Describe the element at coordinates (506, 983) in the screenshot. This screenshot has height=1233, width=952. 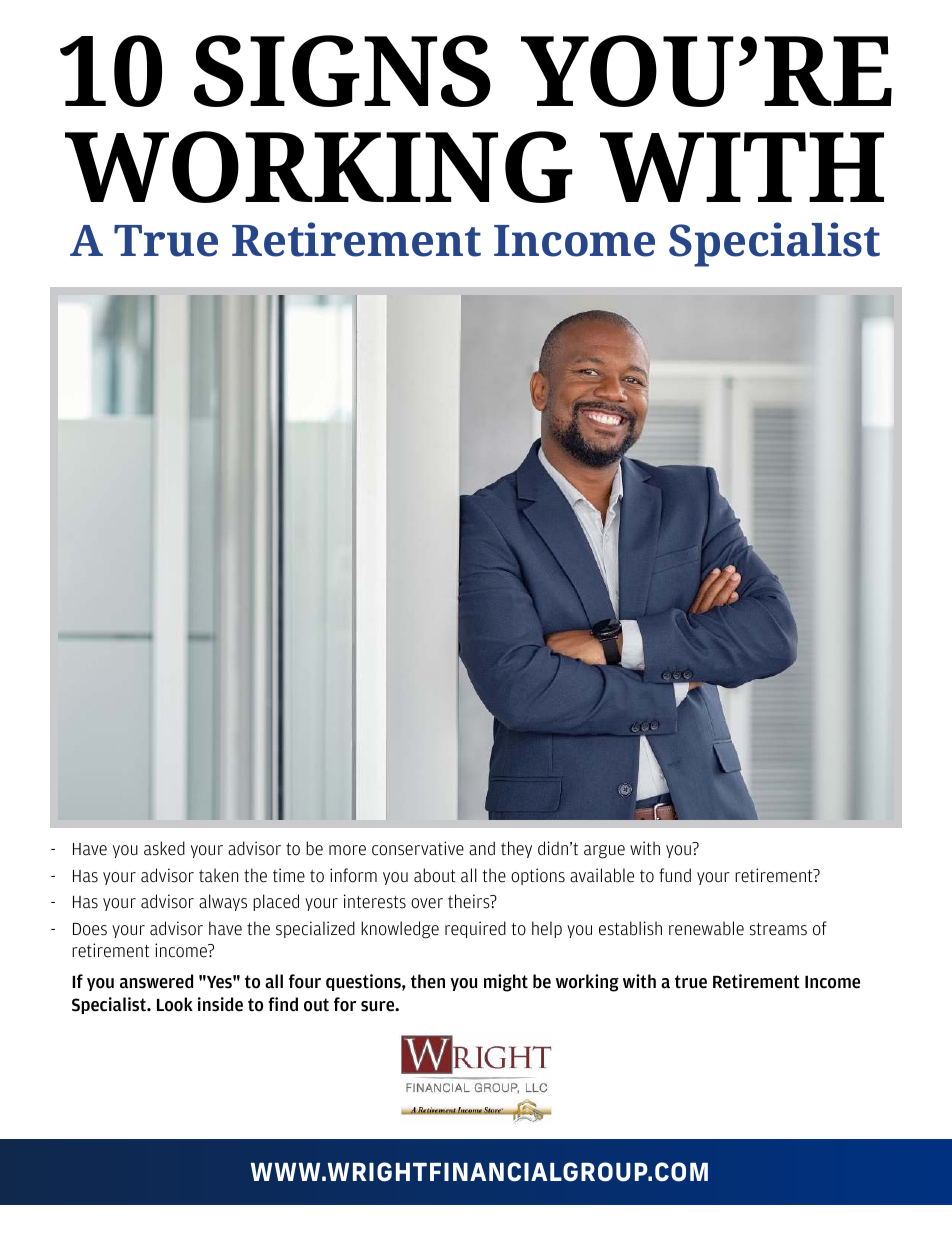
I see `might` at that location.
